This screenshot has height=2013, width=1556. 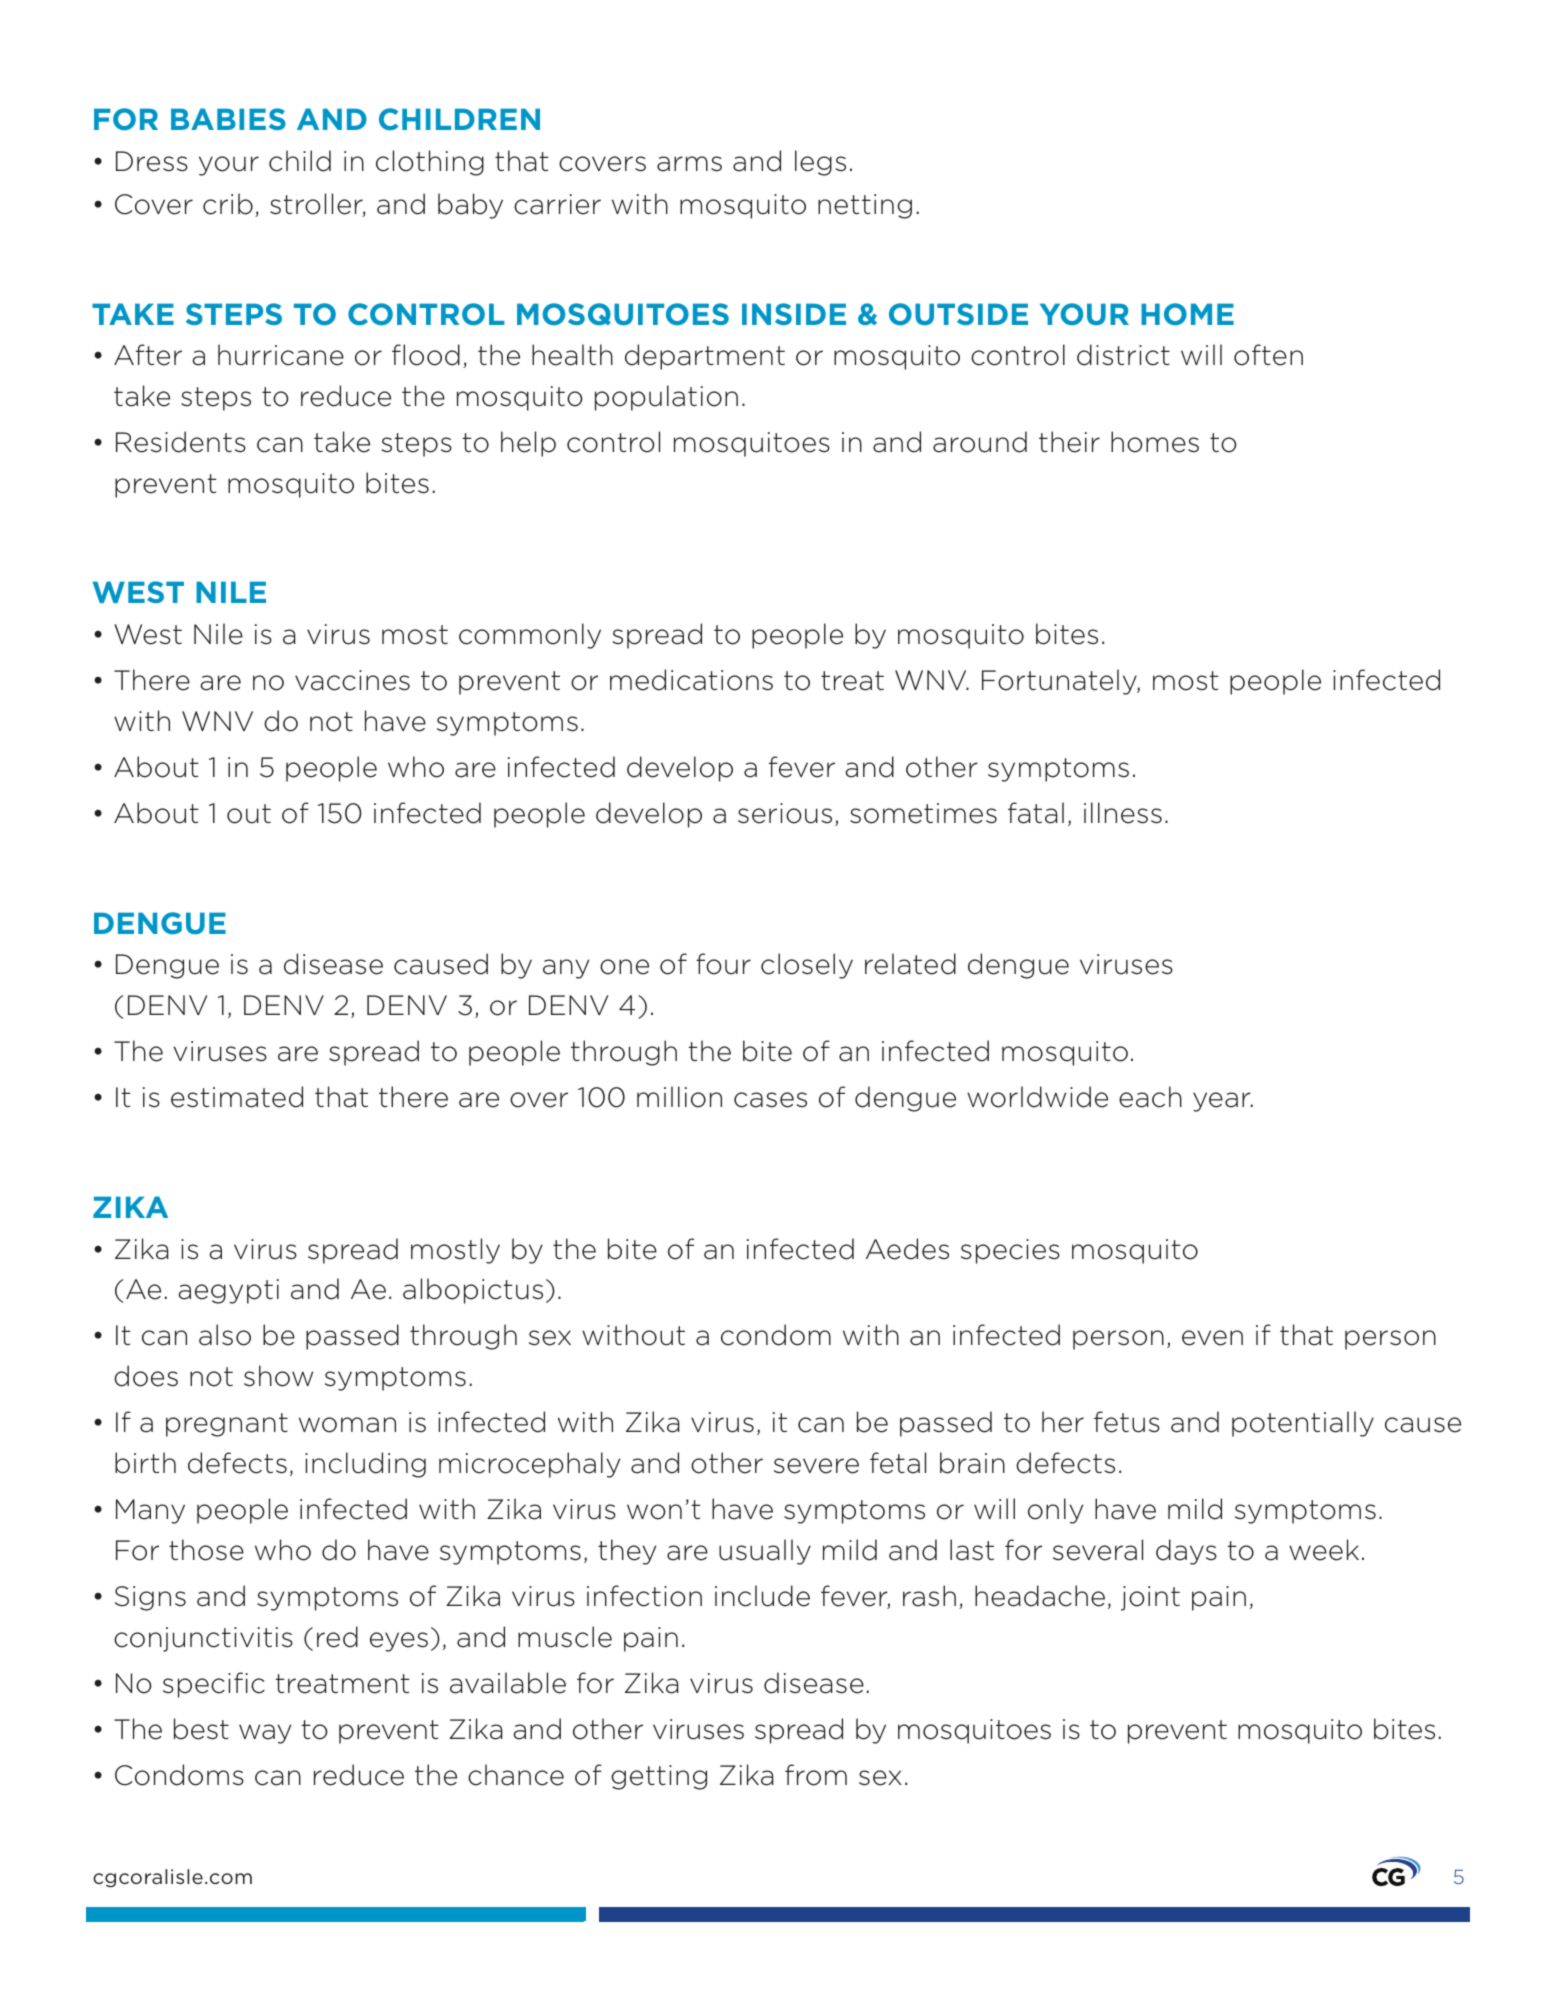 What do you see at coordinates (237, 1097) in the screenshot?
I see `estimated` at bounding box center [237, 1097].
